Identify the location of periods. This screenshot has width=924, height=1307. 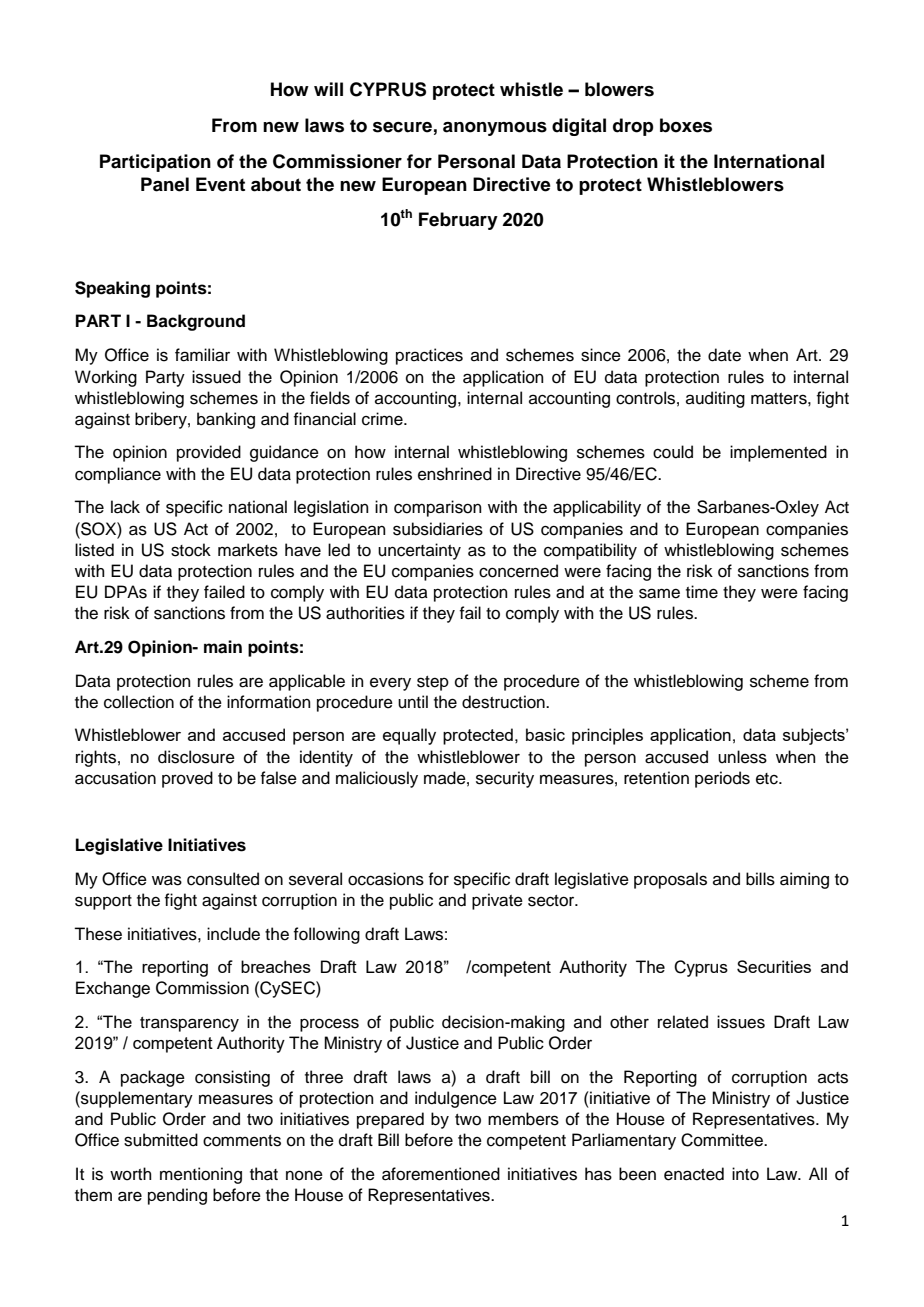
(722, 779).
